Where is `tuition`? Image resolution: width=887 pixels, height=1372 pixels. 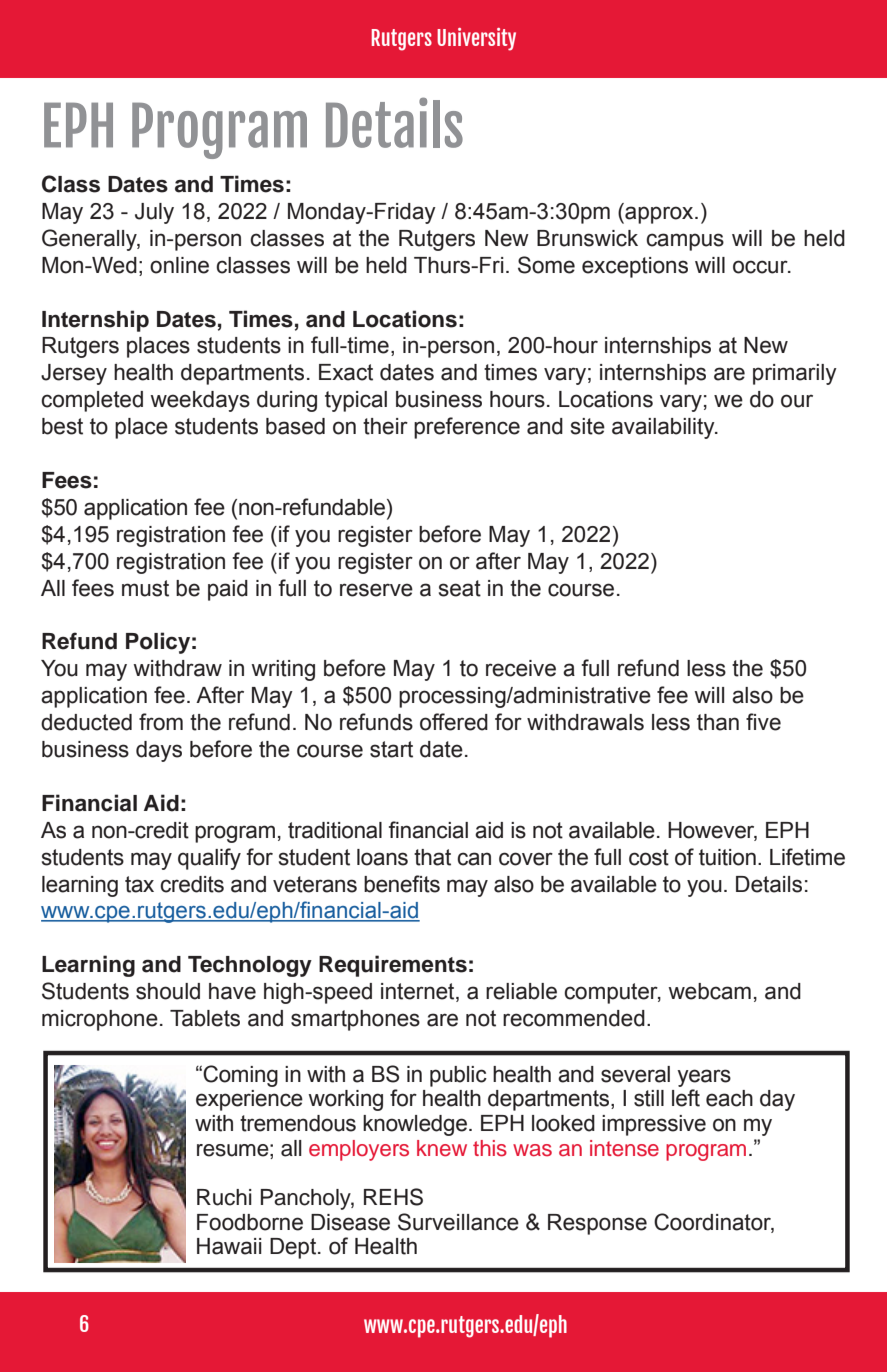
tuition is located at coordinates (727, 857).
